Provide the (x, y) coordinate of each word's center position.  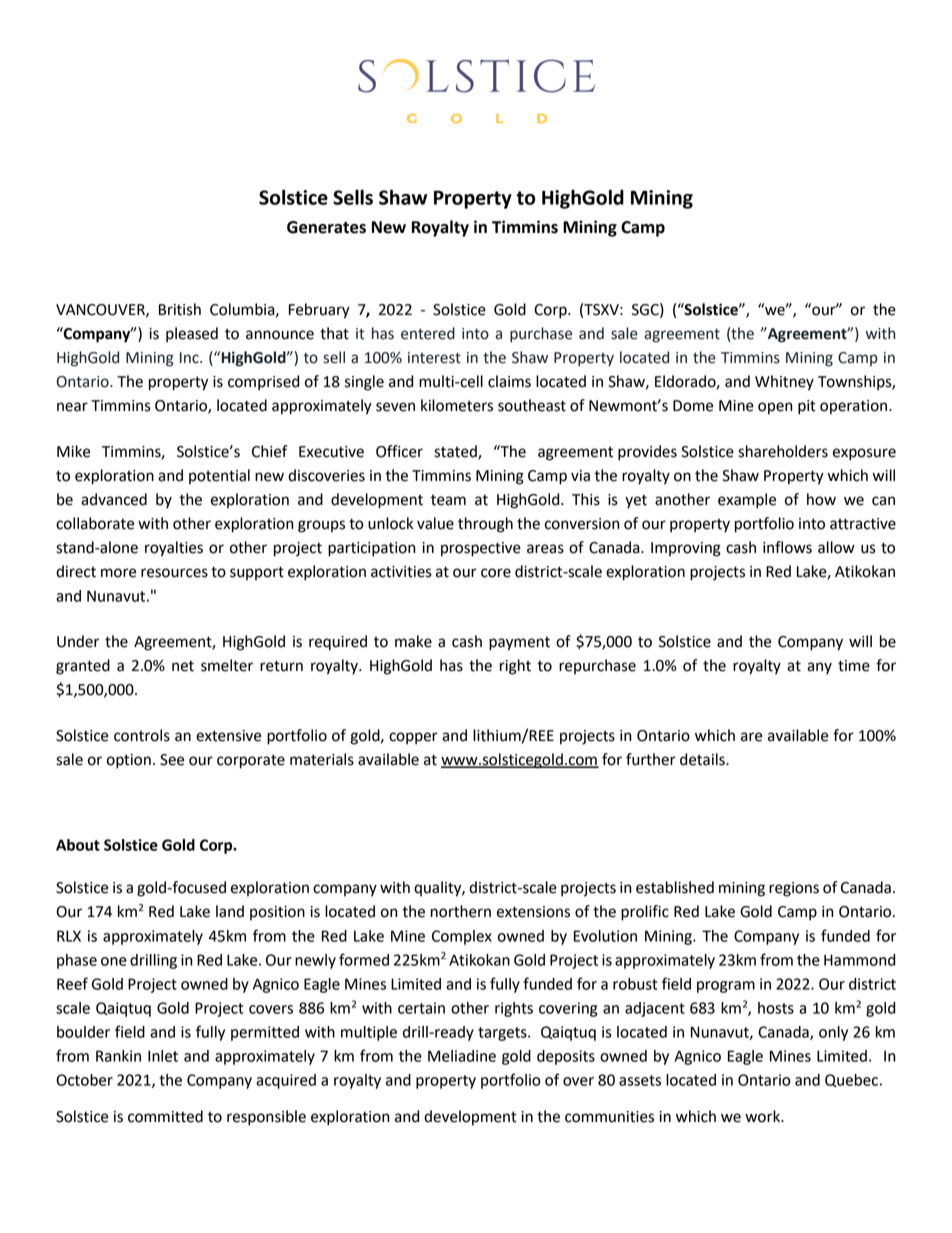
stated (456, 452)
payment (519, 644)
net (183, 666)
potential (219, 476)
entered (428, 333)
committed (165, 1116)
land (230, 911)
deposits (566, 1057)
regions (794, 889)
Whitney (784, 383)
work (764, 1116)
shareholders (783, 451)
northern (461, 911)
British (180, 309)
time (854, 666)
